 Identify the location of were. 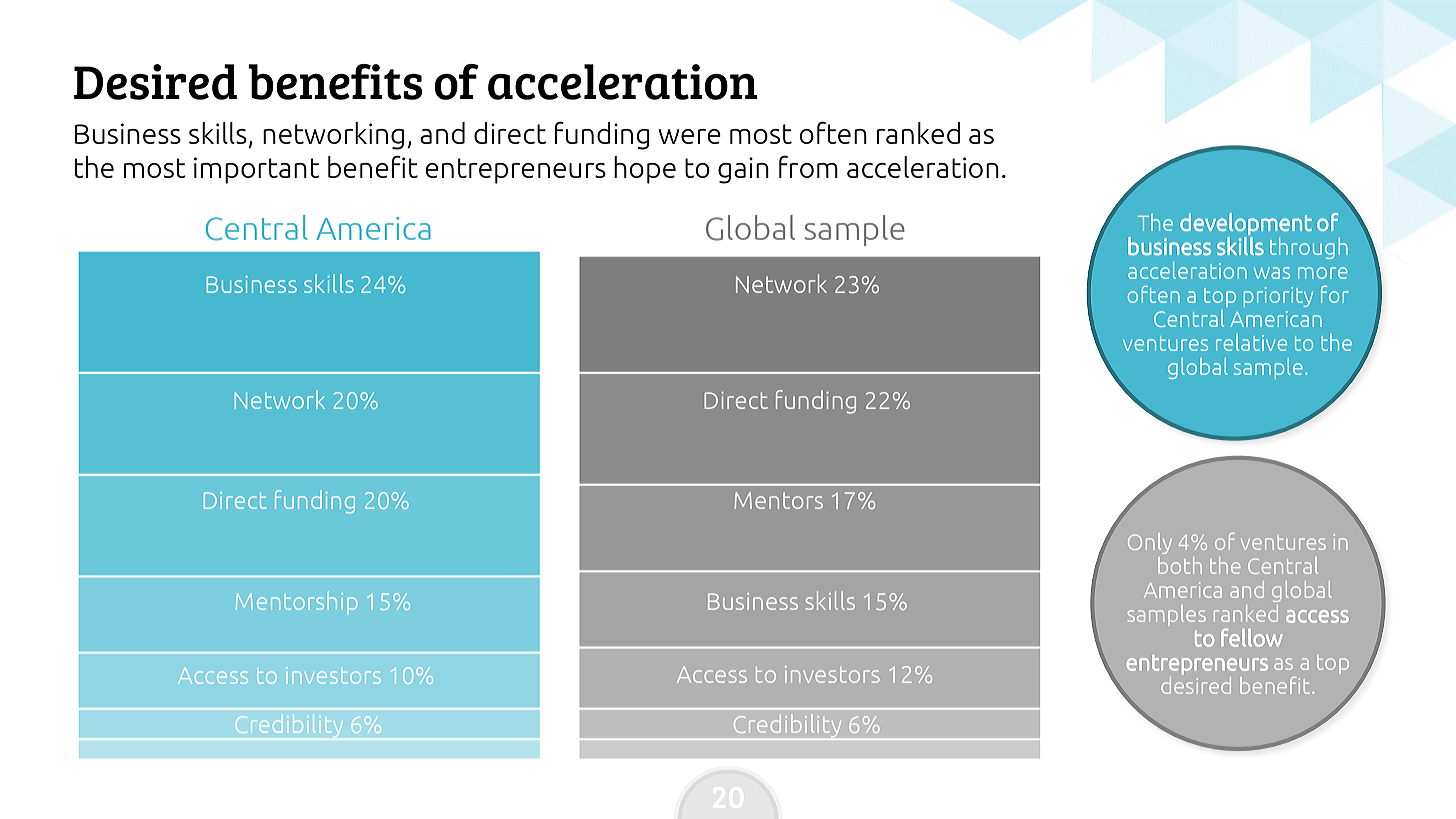
(689, 136).
